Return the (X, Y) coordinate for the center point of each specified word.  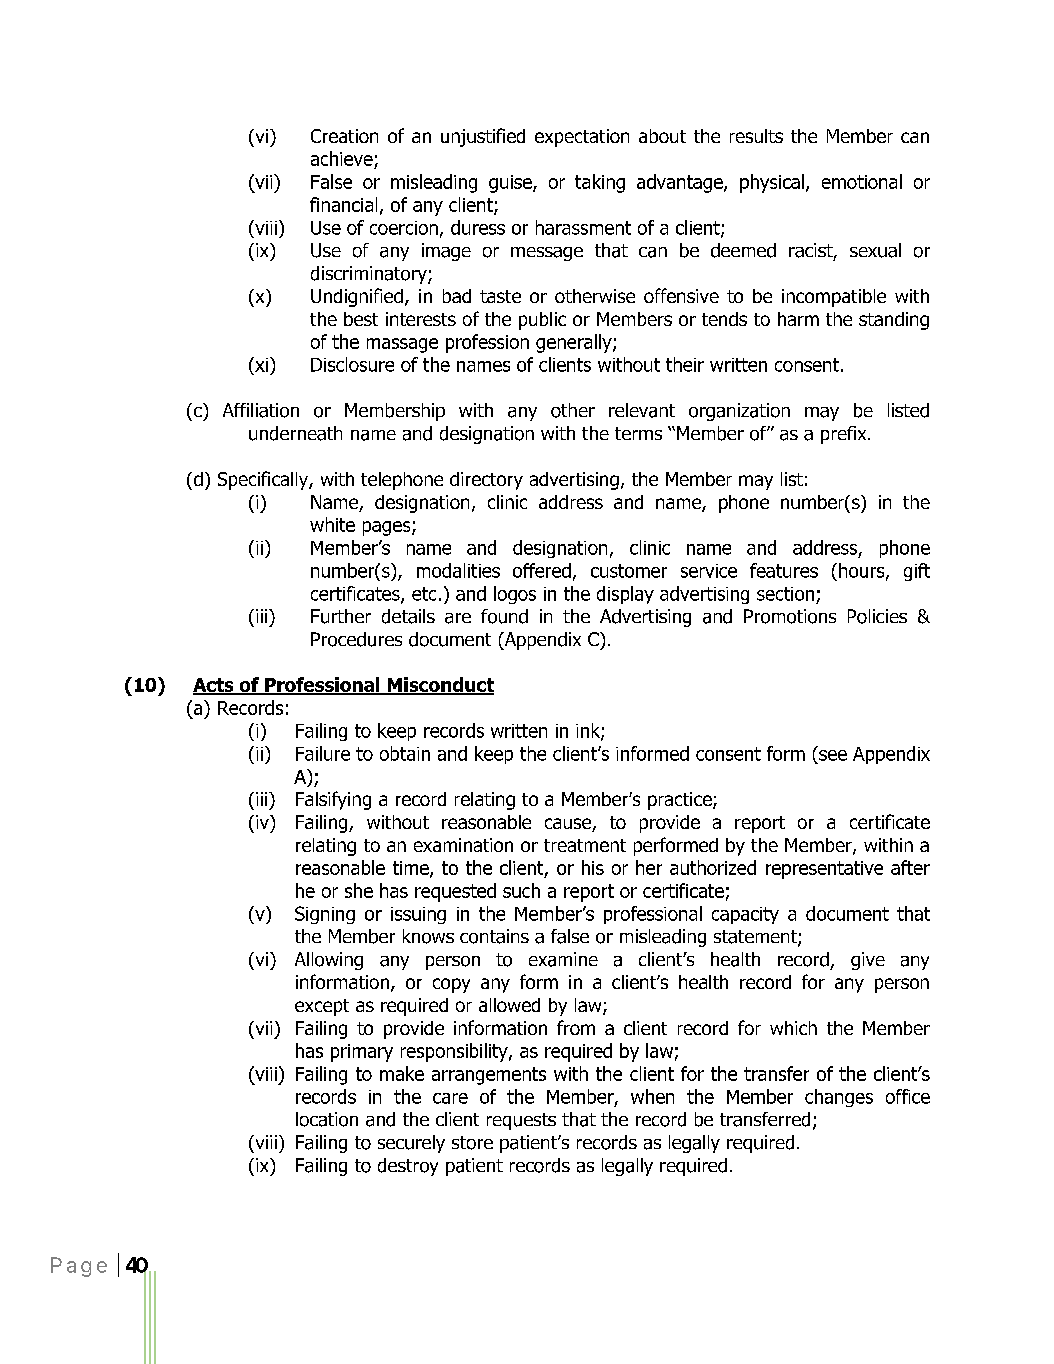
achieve (343, 160)
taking (600, 183)
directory (486, 481)
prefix (845, 435)
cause (569, 825)
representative (824, 870)
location (327, 1119)
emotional (862, 181)
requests (521, 1121)
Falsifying (333, 800)
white (332, 524)
